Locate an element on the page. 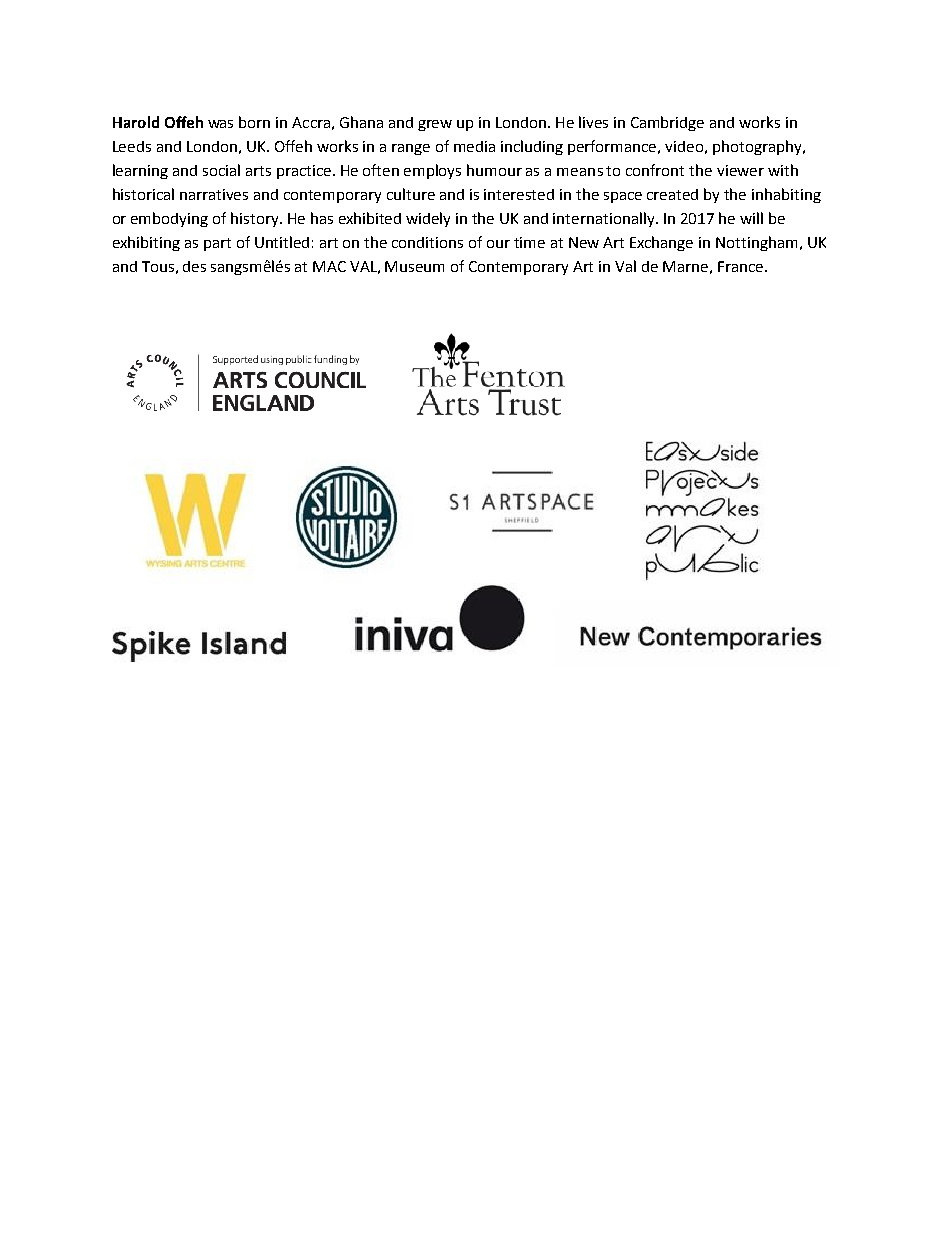 The width and height of the image is (952, 1233). Cambridge is located at coordinates (667, 123).
